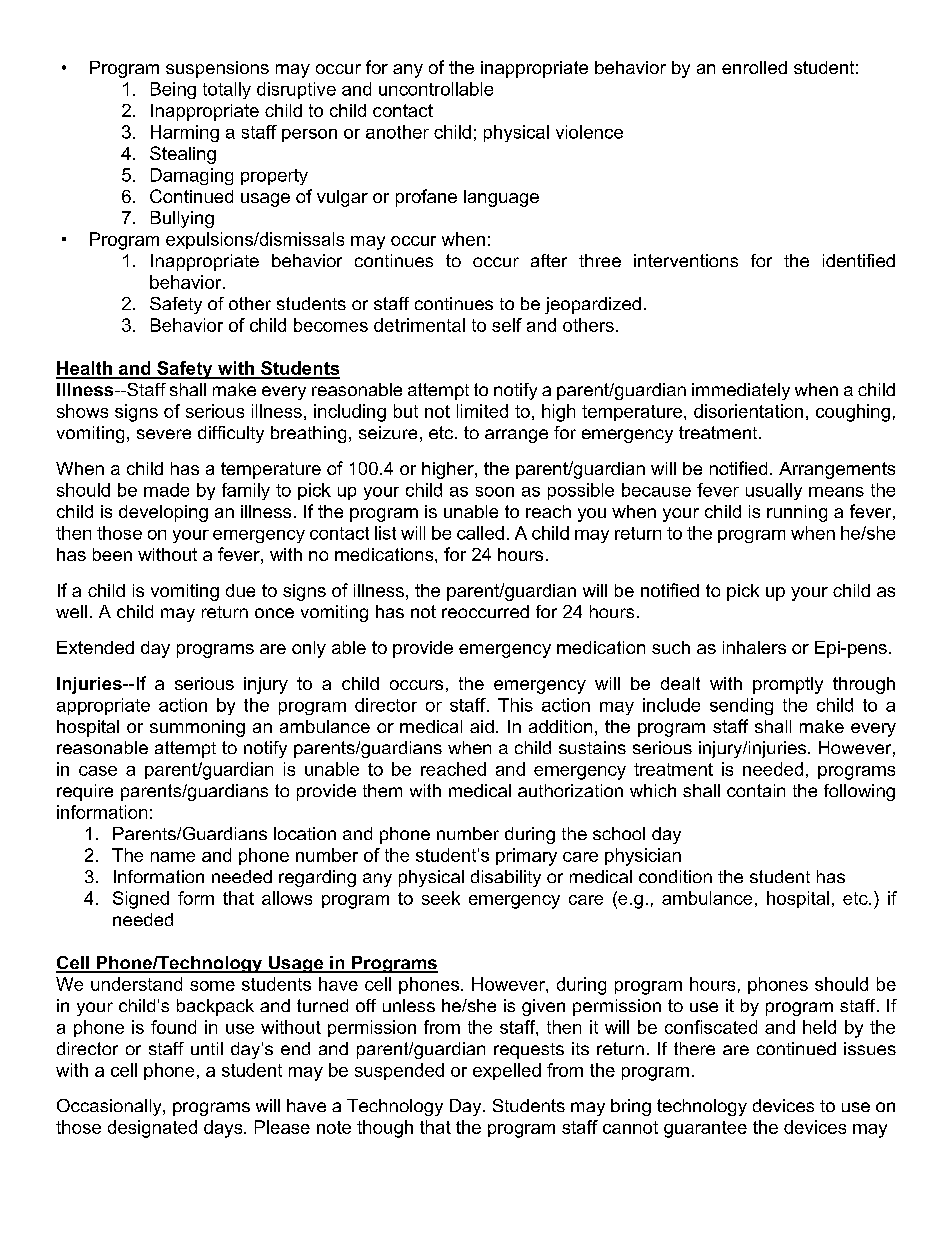  What do you see at coordinates (507, 325) in the screenshot?
I see `self` at bounding box center [507, 325].
